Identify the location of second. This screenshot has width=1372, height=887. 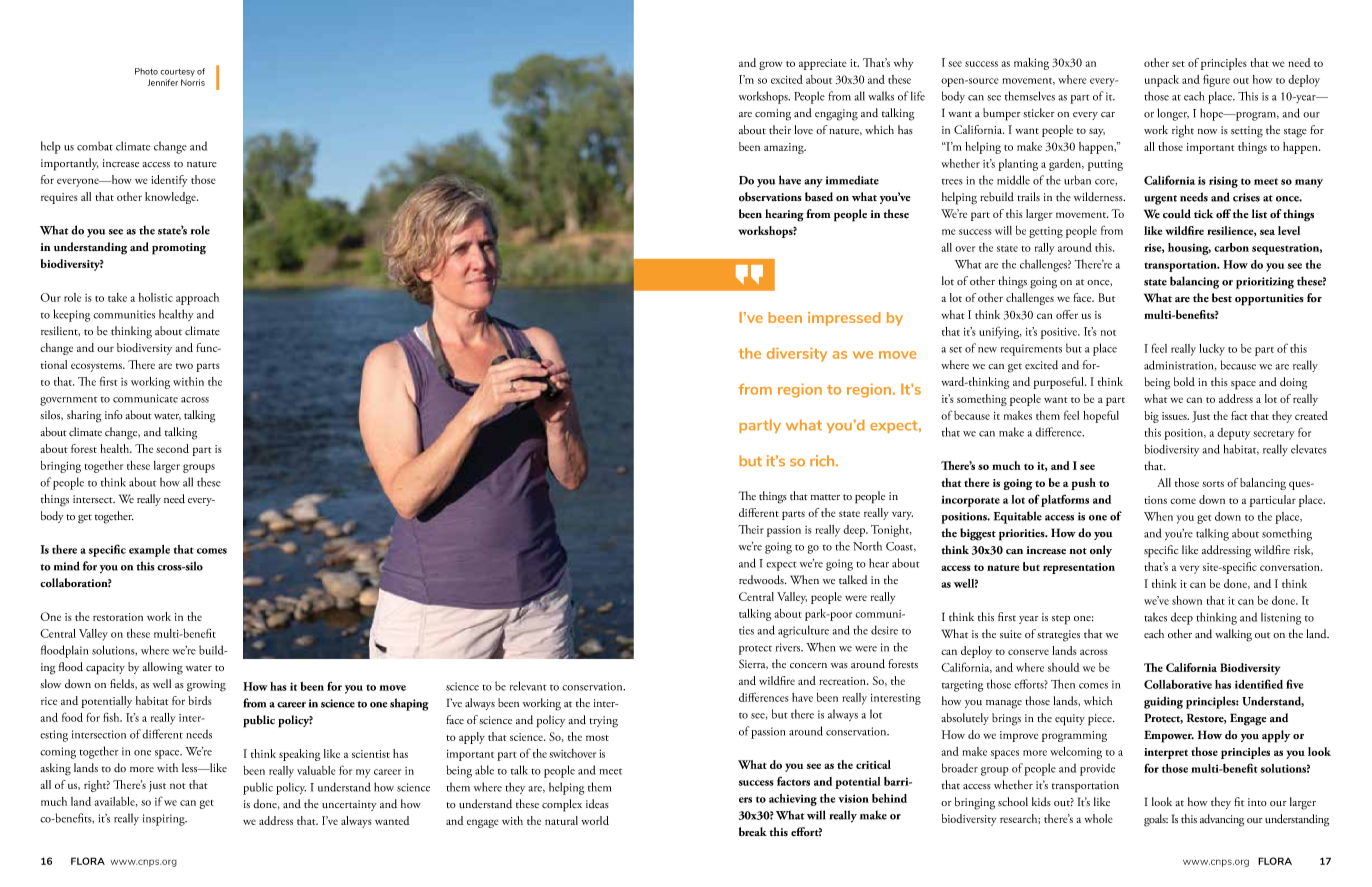
(172, 448).
